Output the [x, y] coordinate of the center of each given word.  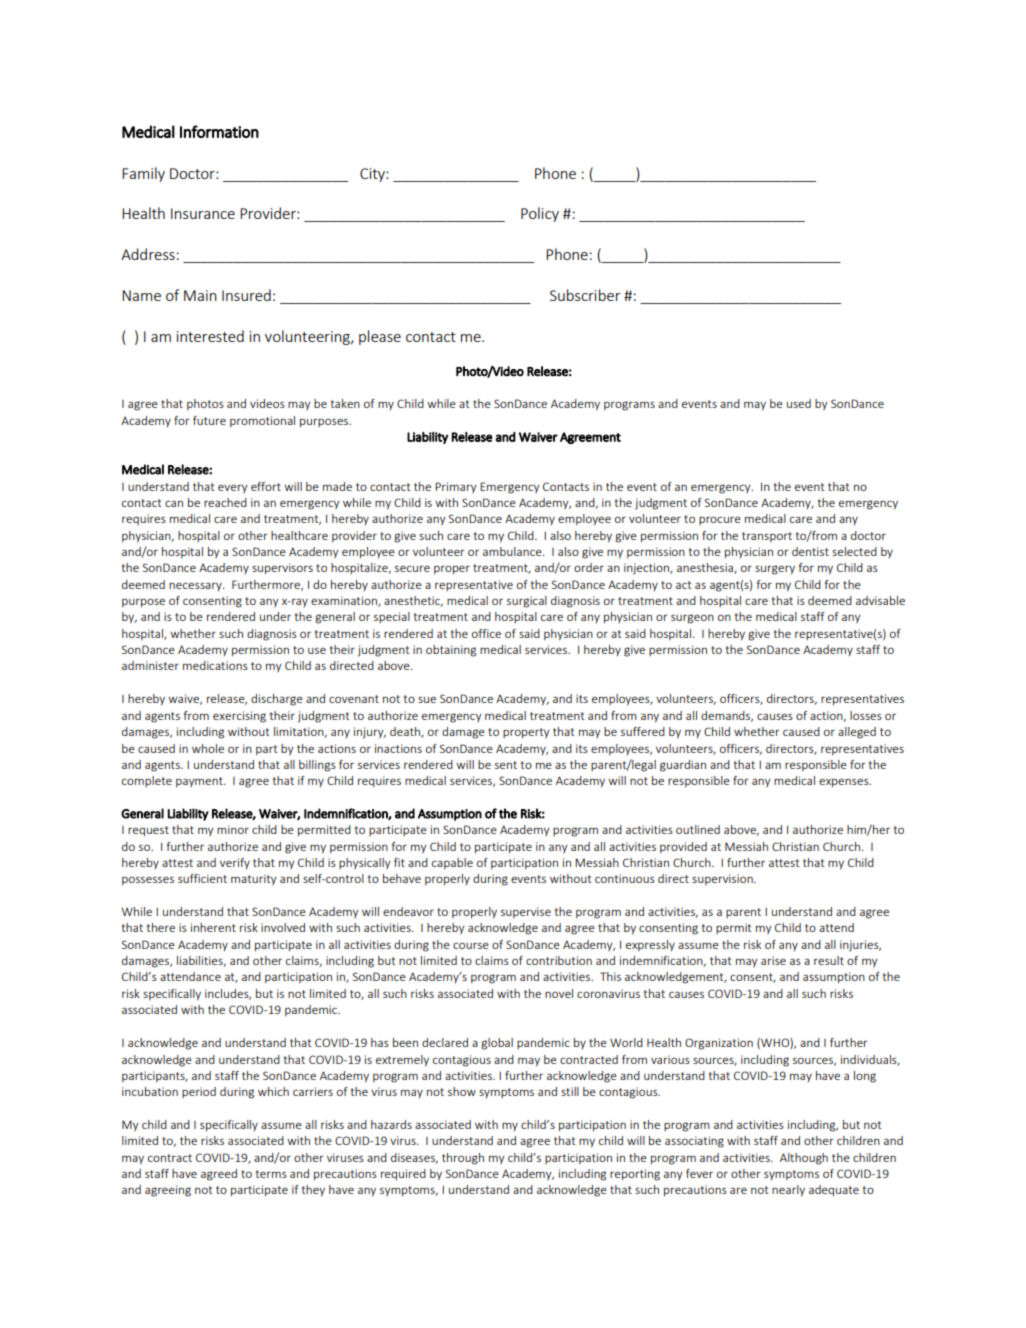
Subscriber [585, 295]
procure [720, 520]
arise [773, 960]
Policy [540, 214]
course [471, 945]
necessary [196, 586]
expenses [845, 782]
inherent [213, 927]
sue [427, 699]
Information [219, 131]
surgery [775, 570]
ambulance [513, 551]
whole [208, 748]
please [380, 337]
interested [210, 336]
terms [271, 1174]
